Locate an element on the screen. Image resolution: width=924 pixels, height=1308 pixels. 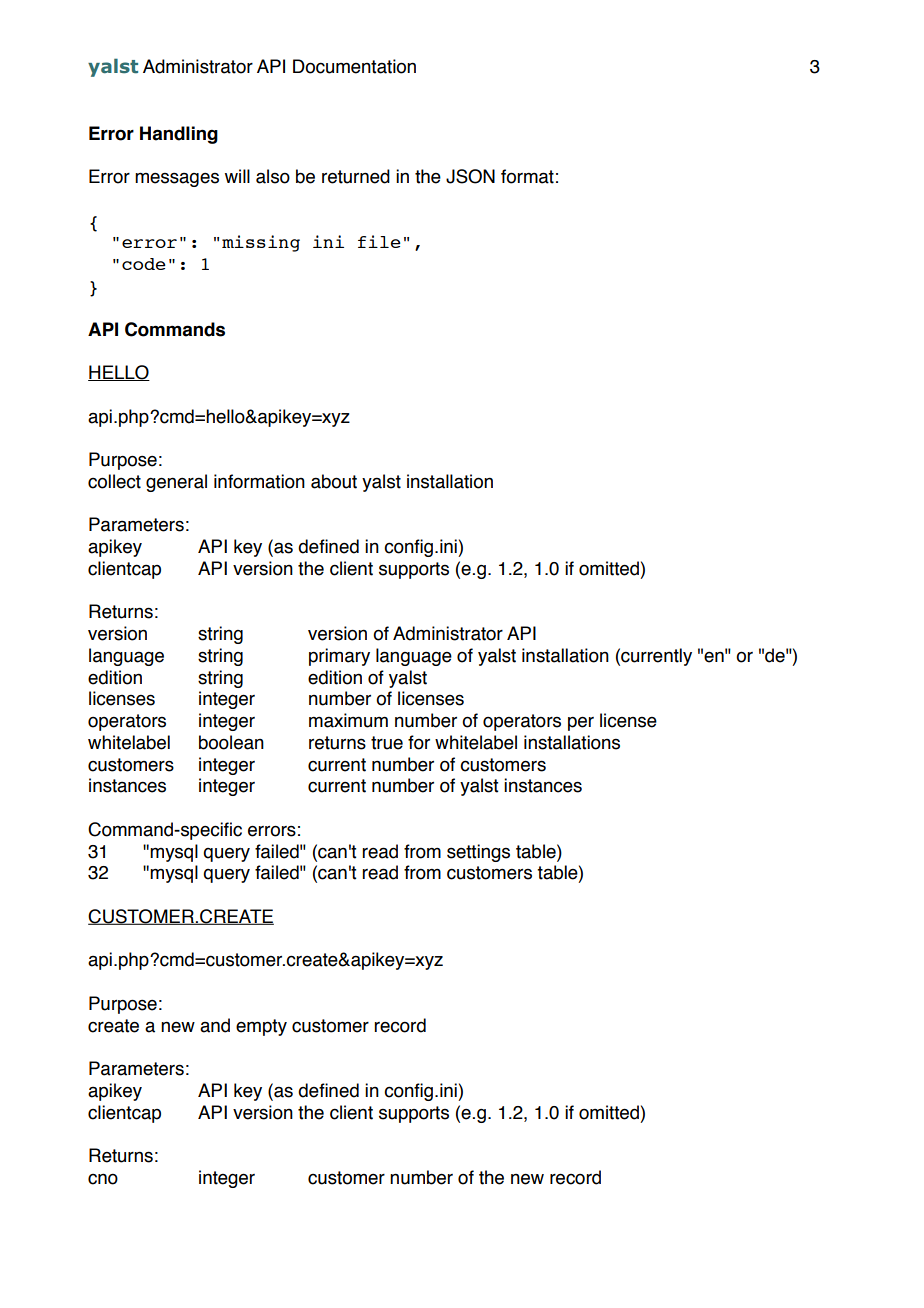
maximum is located at coordinates (348, 720).
